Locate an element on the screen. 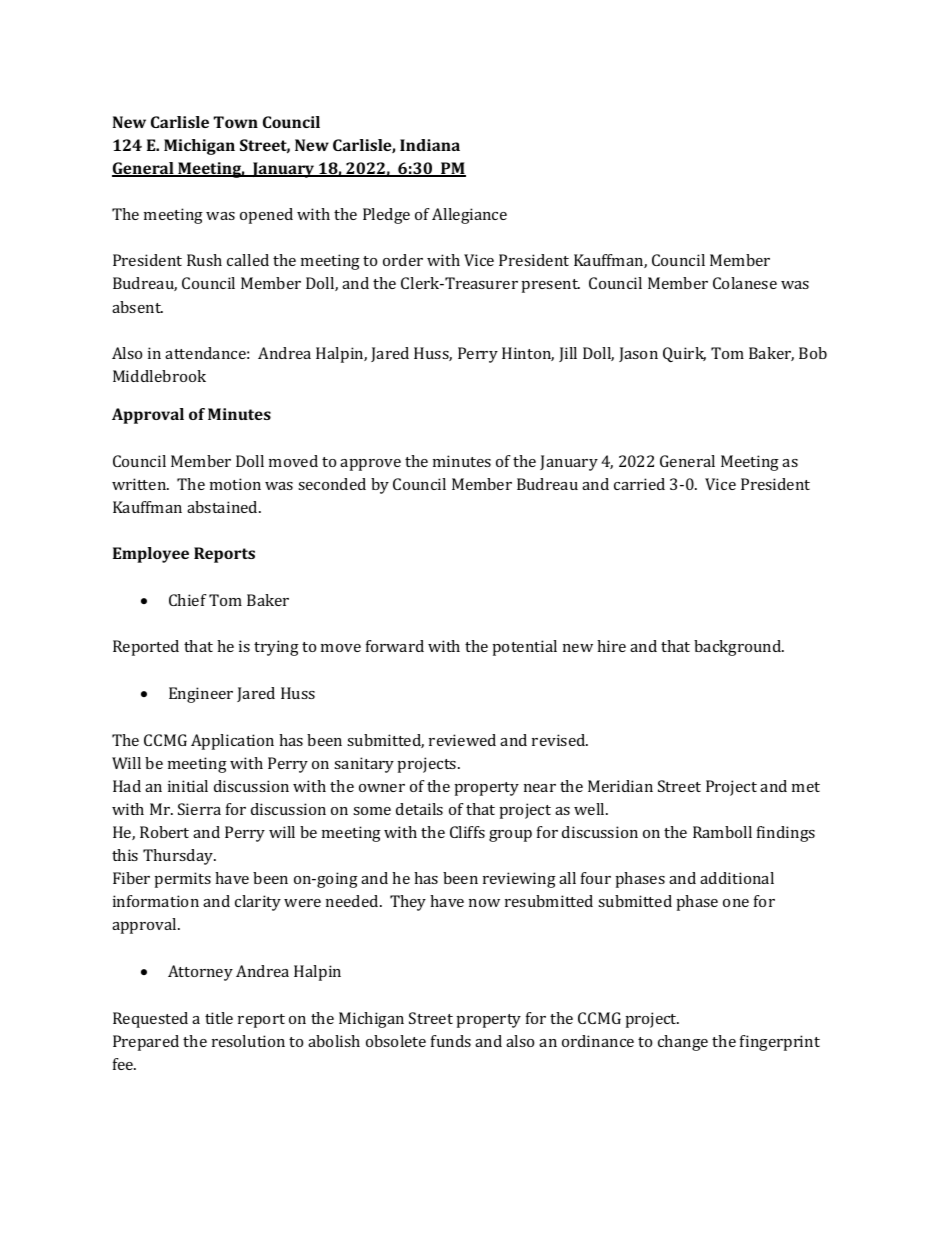  Quirk is located at coordinates (684, 354).
